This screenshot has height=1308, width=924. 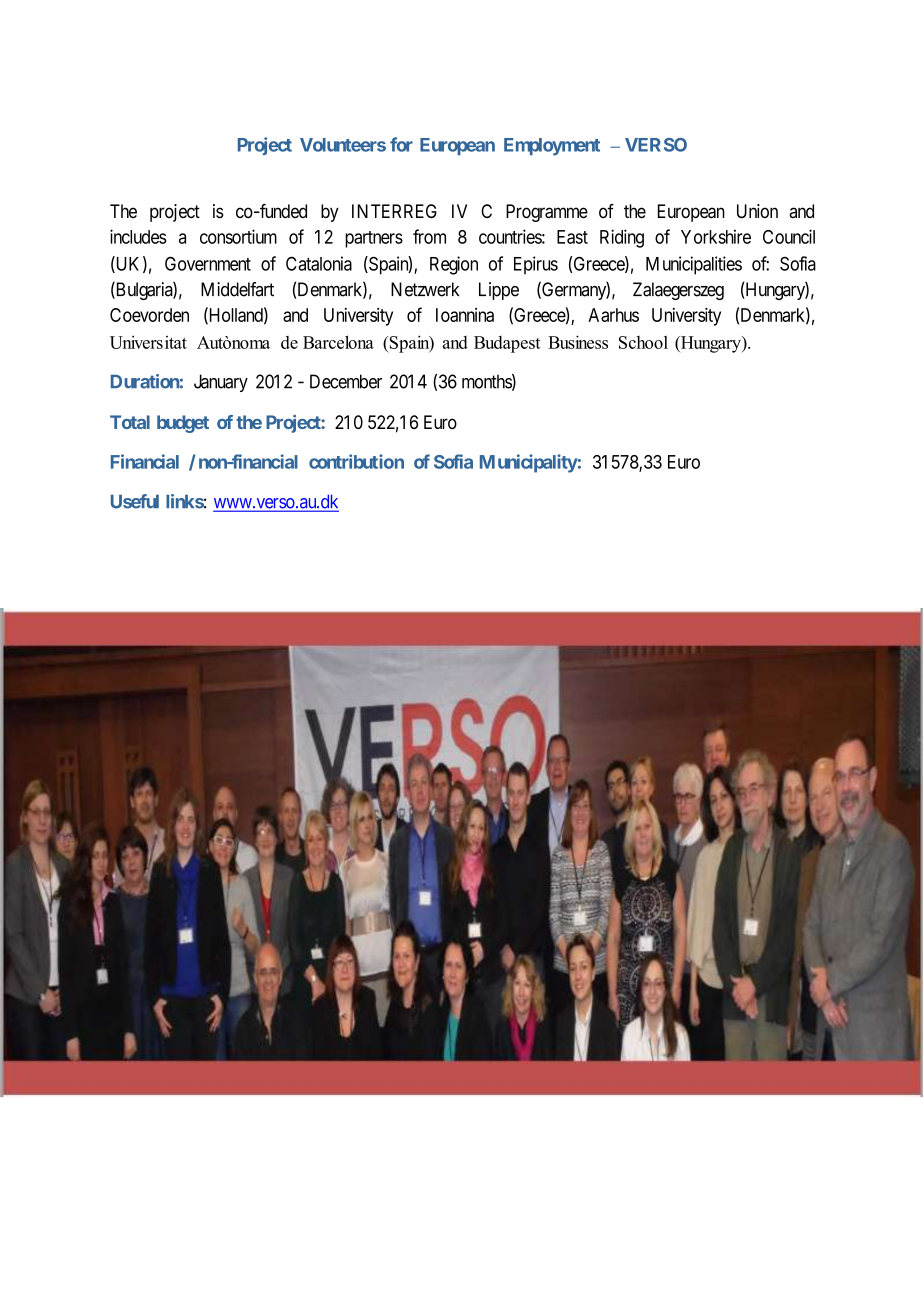 What do you see at coordinates (401, 144) in the screenshot?
I see `for` at bounding box center [401, 144].
